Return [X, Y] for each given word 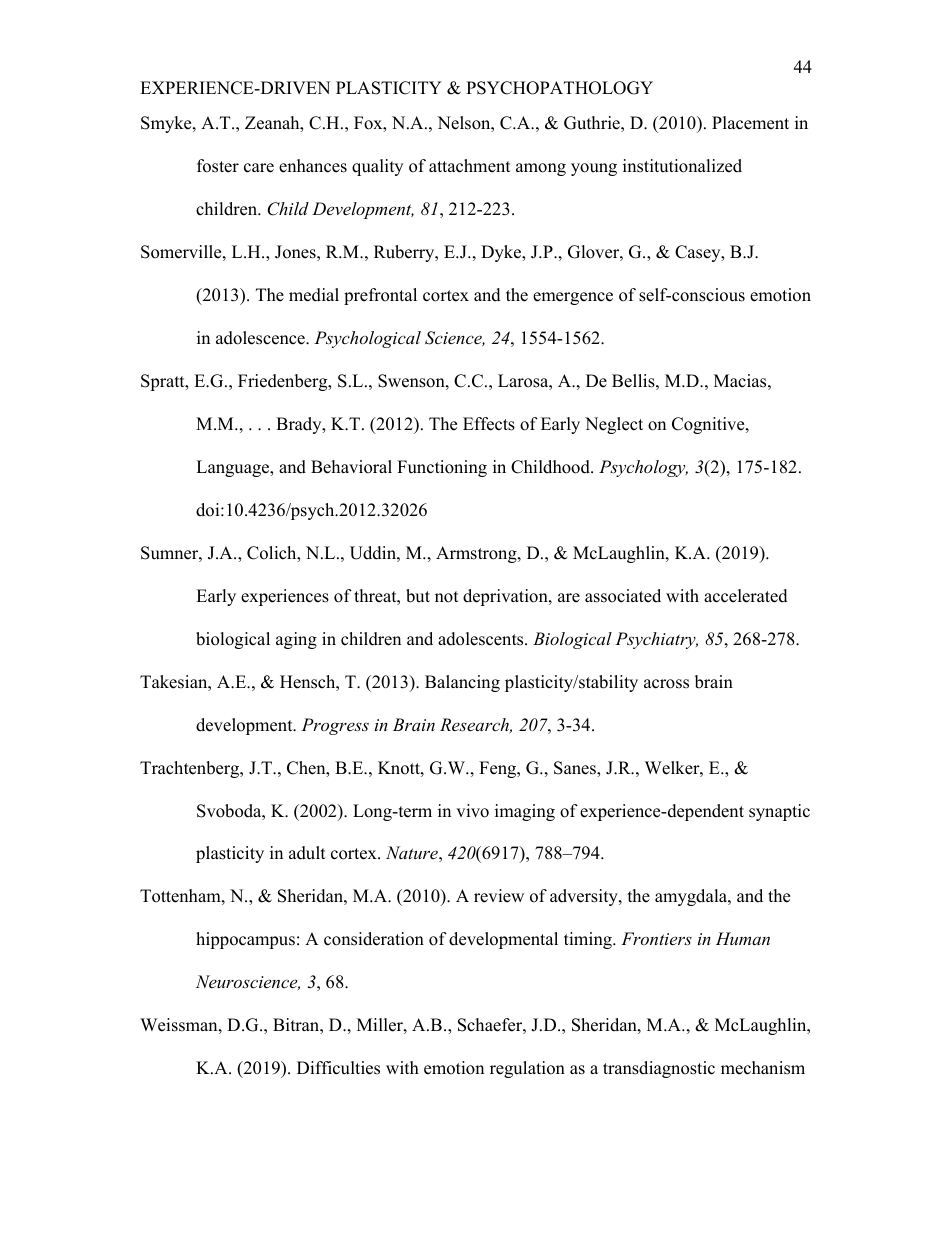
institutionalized [682, 166]
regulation [527, 1069]
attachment [470, 166]
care [259, 168]
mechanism [763, 1068]
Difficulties [338, 1068]
